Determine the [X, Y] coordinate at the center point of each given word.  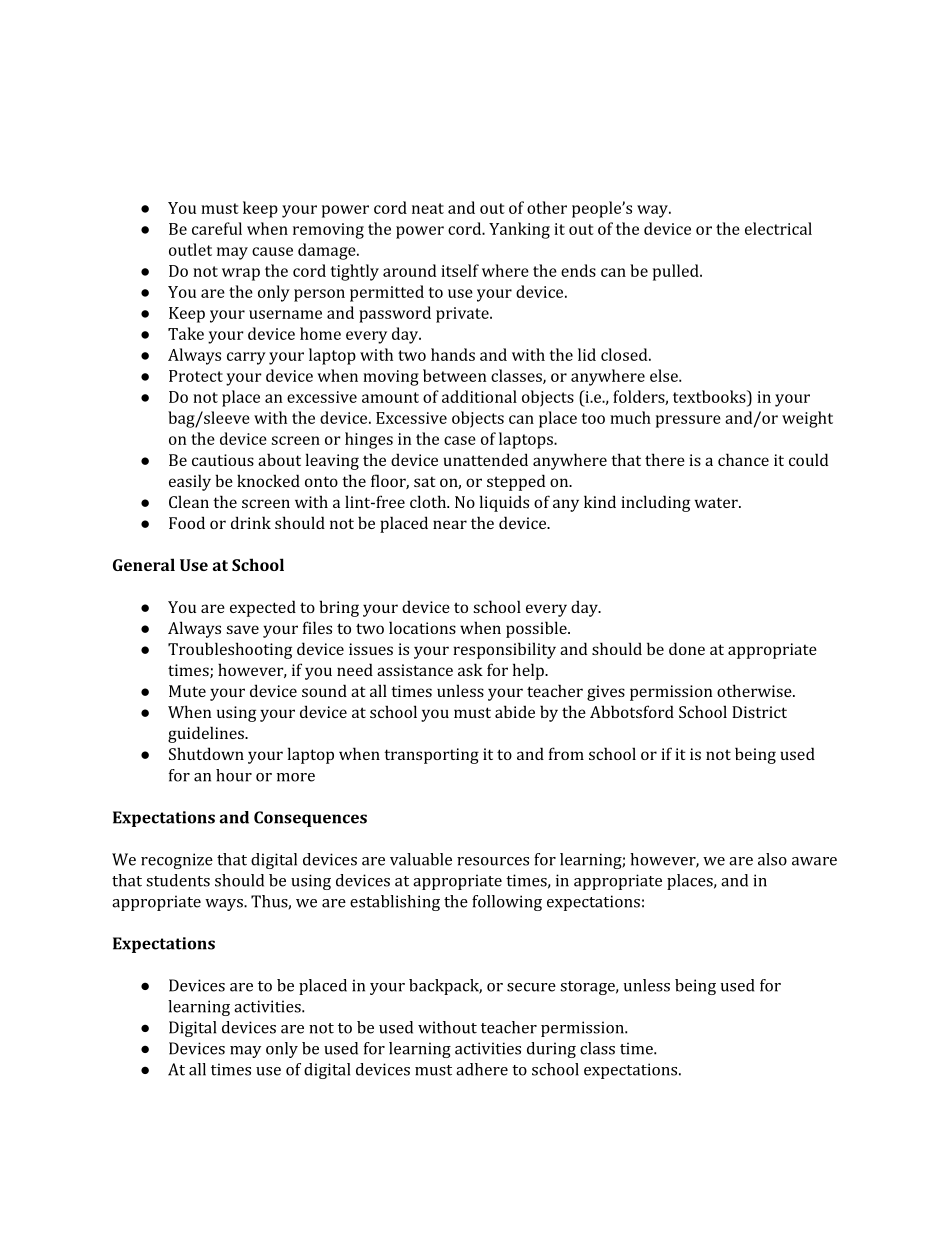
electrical [778, 228]
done [687, 648]
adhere [482, 1069]
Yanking [519, 230]
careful [217, 228]
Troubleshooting [230, 650]
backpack [445, 987]
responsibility [504, 650]
